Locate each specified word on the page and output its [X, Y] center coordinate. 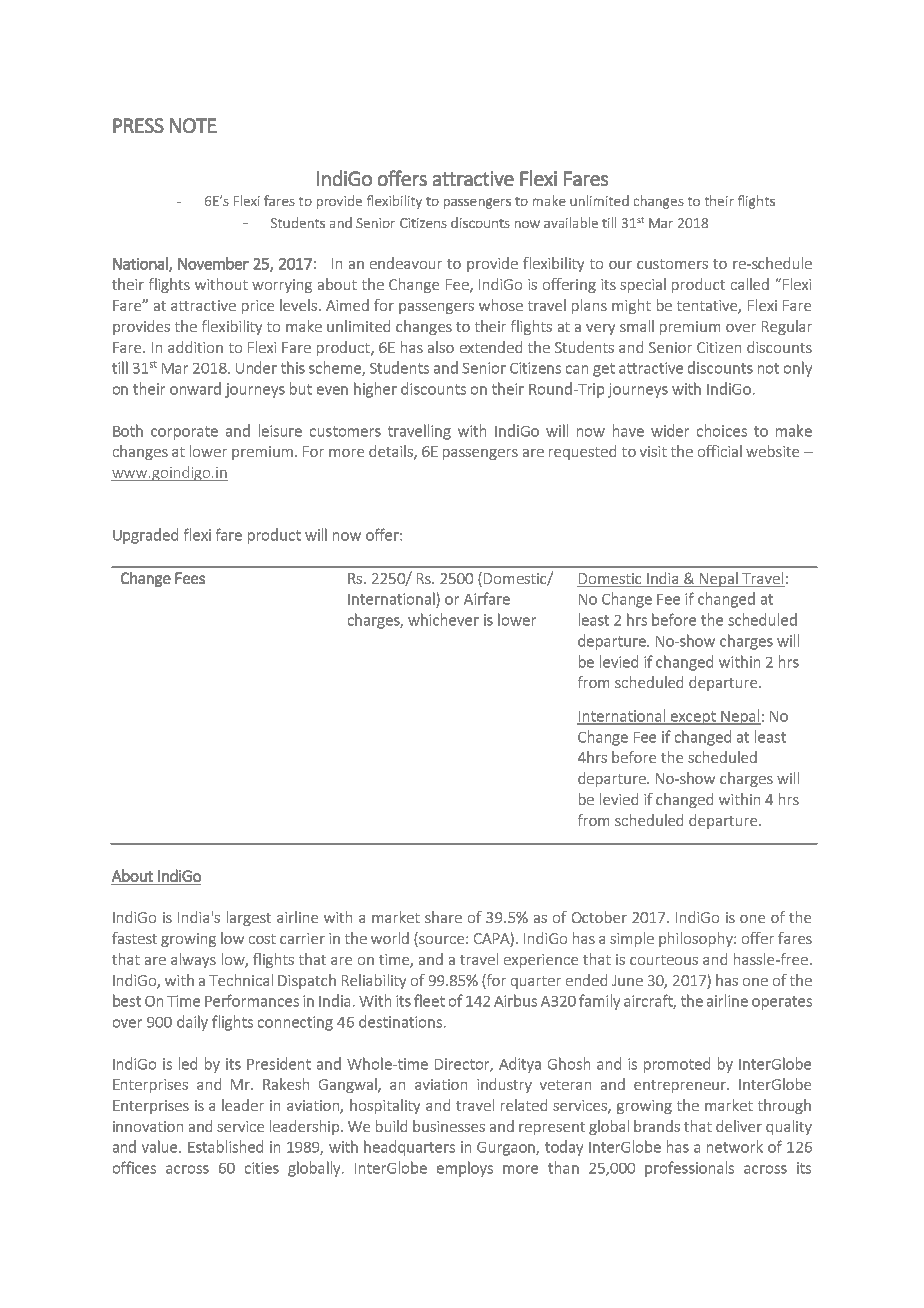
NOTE [193, 125]
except [693, 718]
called [750, 284]
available [571, 222]
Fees [190, 578]
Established [225, 1146]
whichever [443, 619]
